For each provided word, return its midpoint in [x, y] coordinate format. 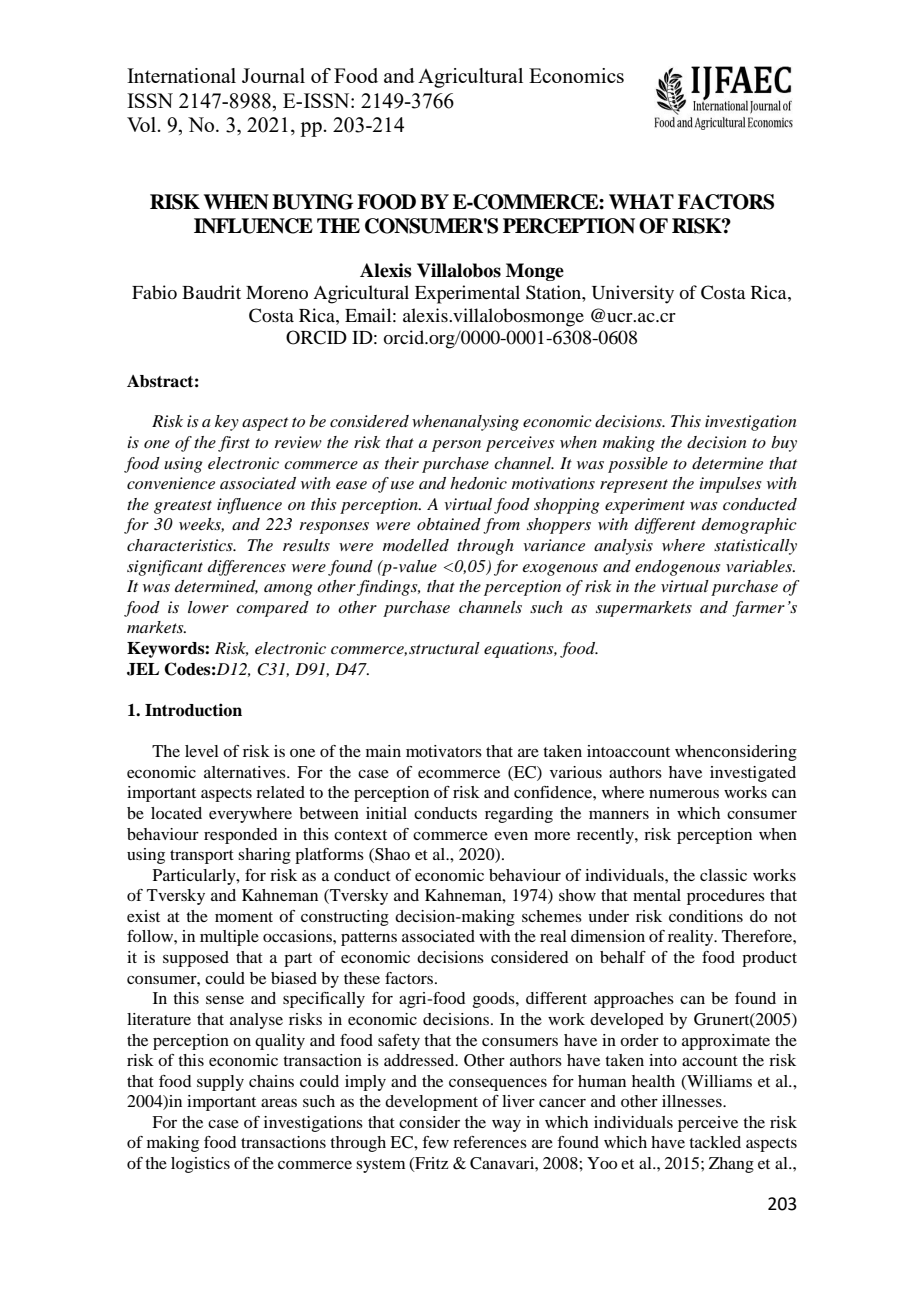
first [234, 444]
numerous [684, 794]
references [490, 1142]
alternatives [246, 772]
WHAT [641, 202]
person [456, 446]
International [181, 75]
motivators [444, 751]
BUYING [312, 202]
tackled [715, 1142]
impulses [731, 485]
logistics [200, 1165]
